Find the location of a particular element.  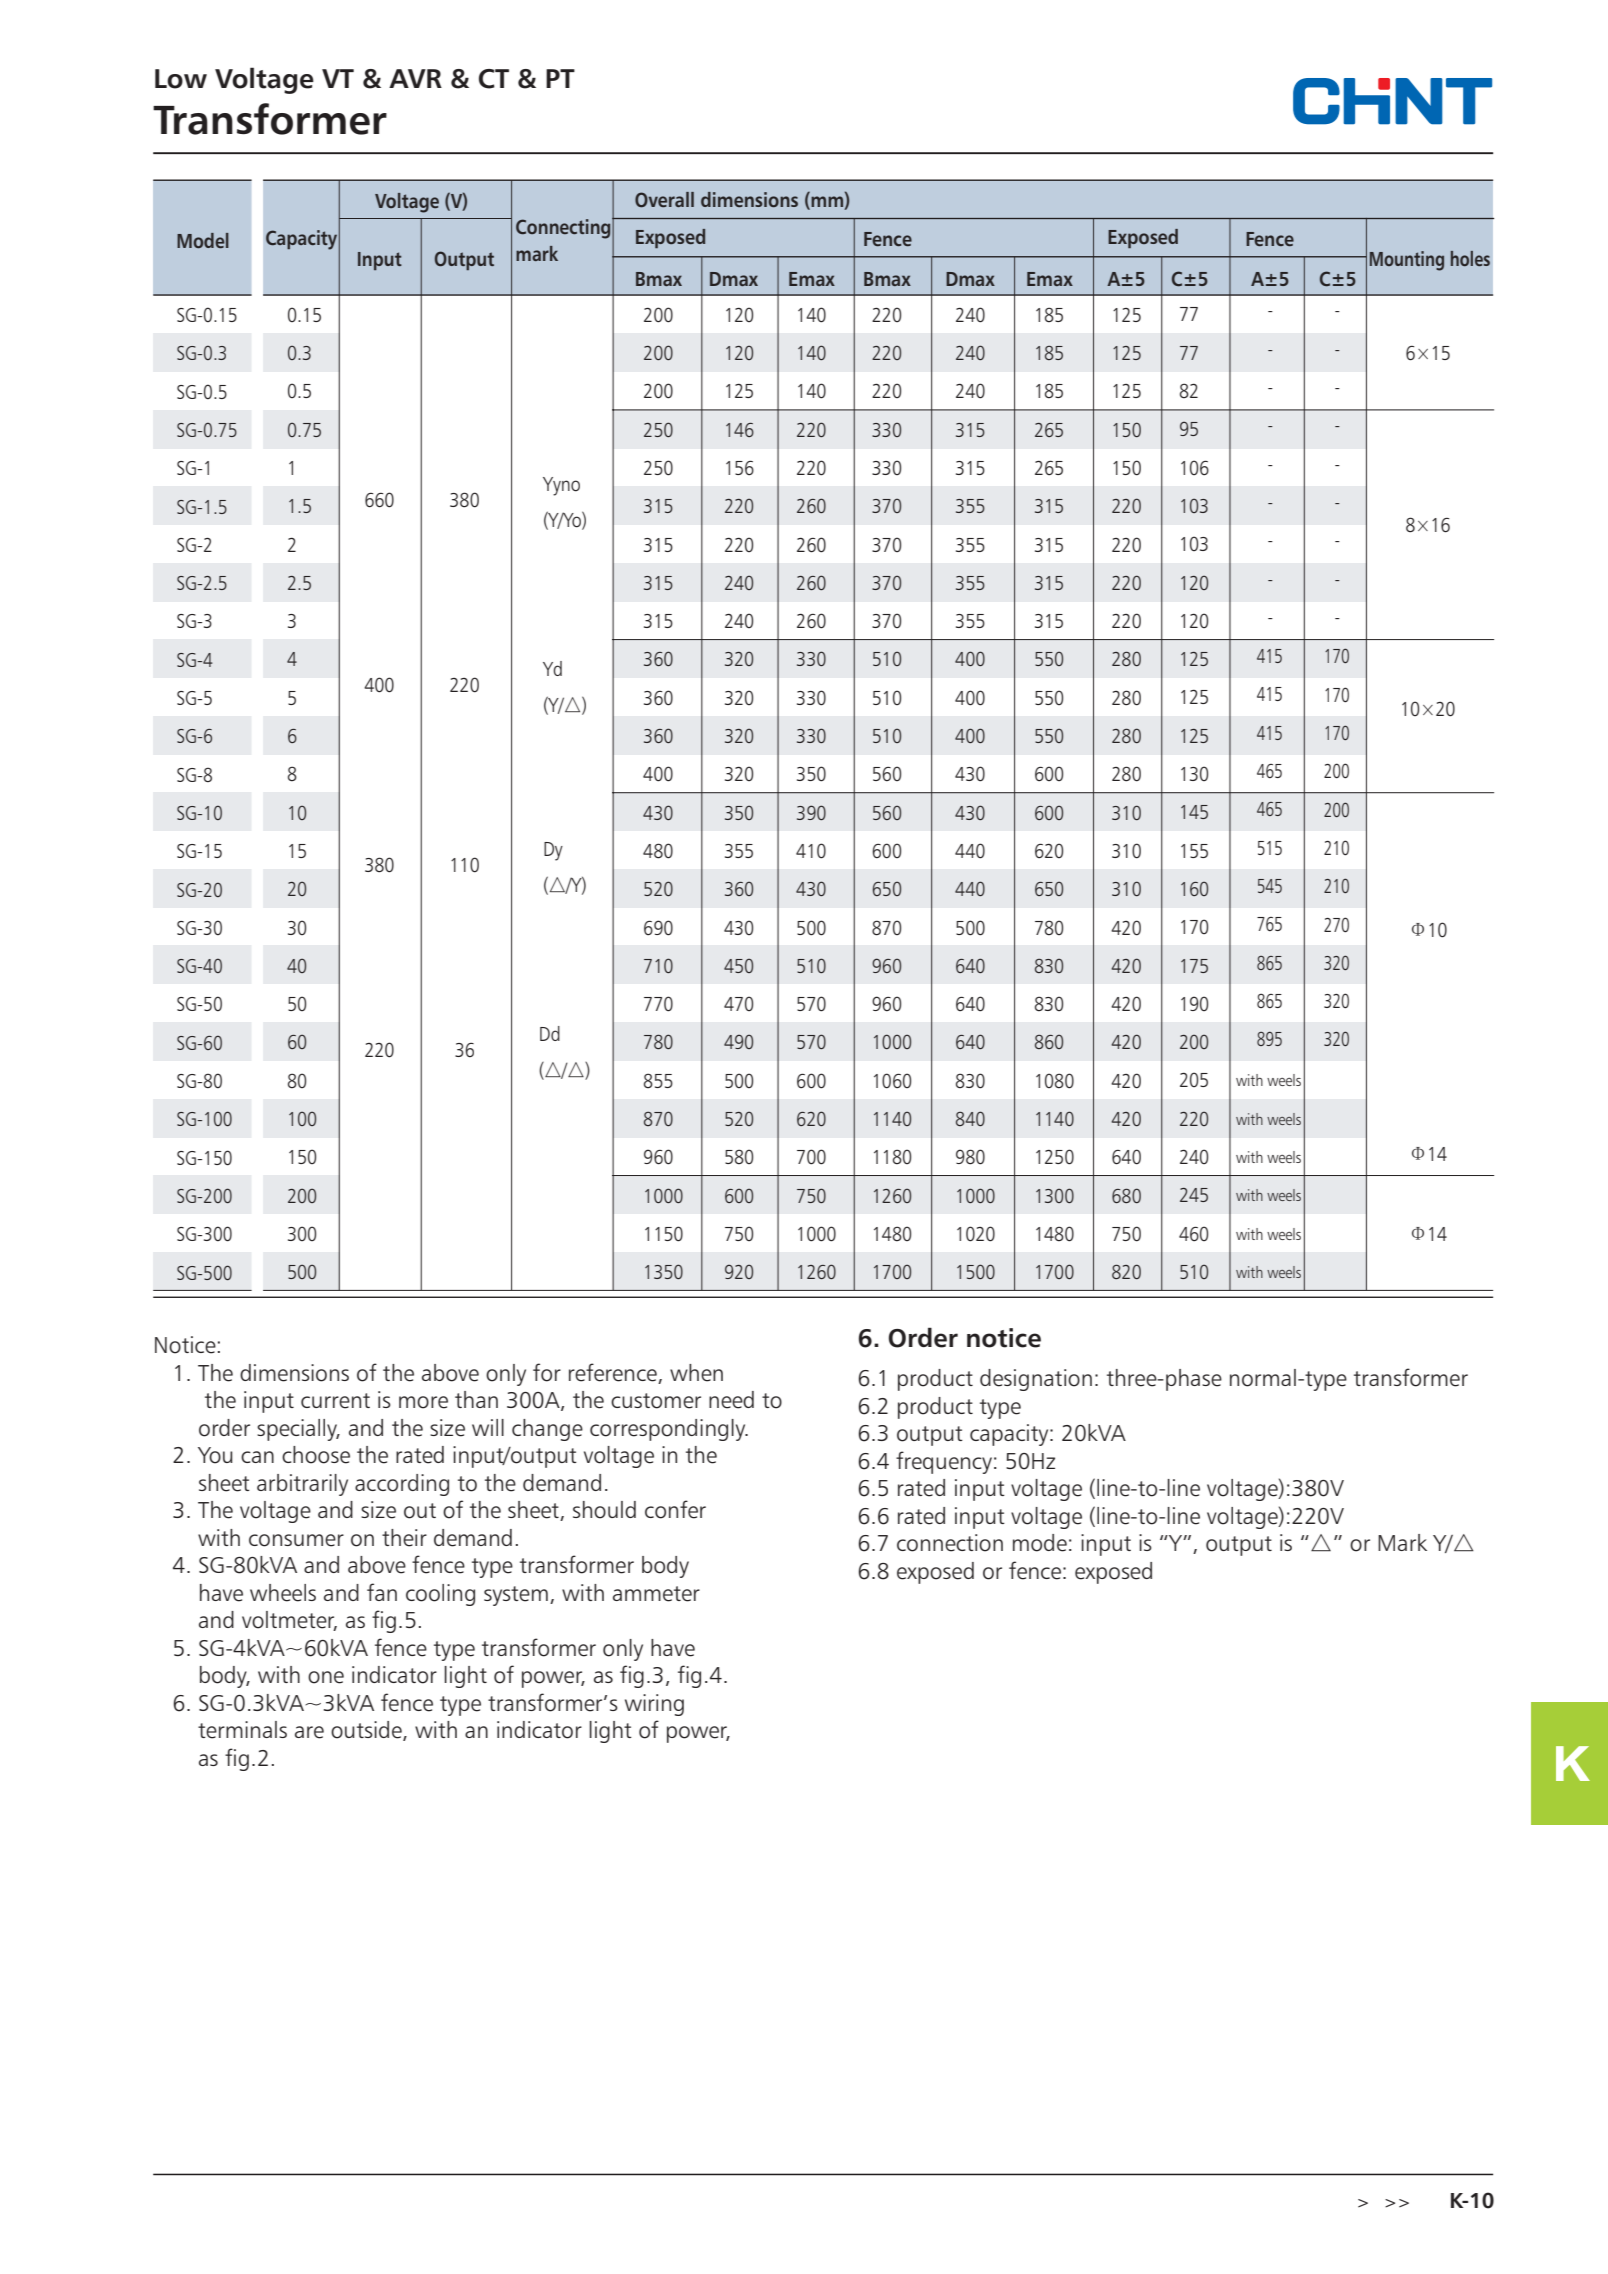

Mounting is located at coordinates (1407, 261).
